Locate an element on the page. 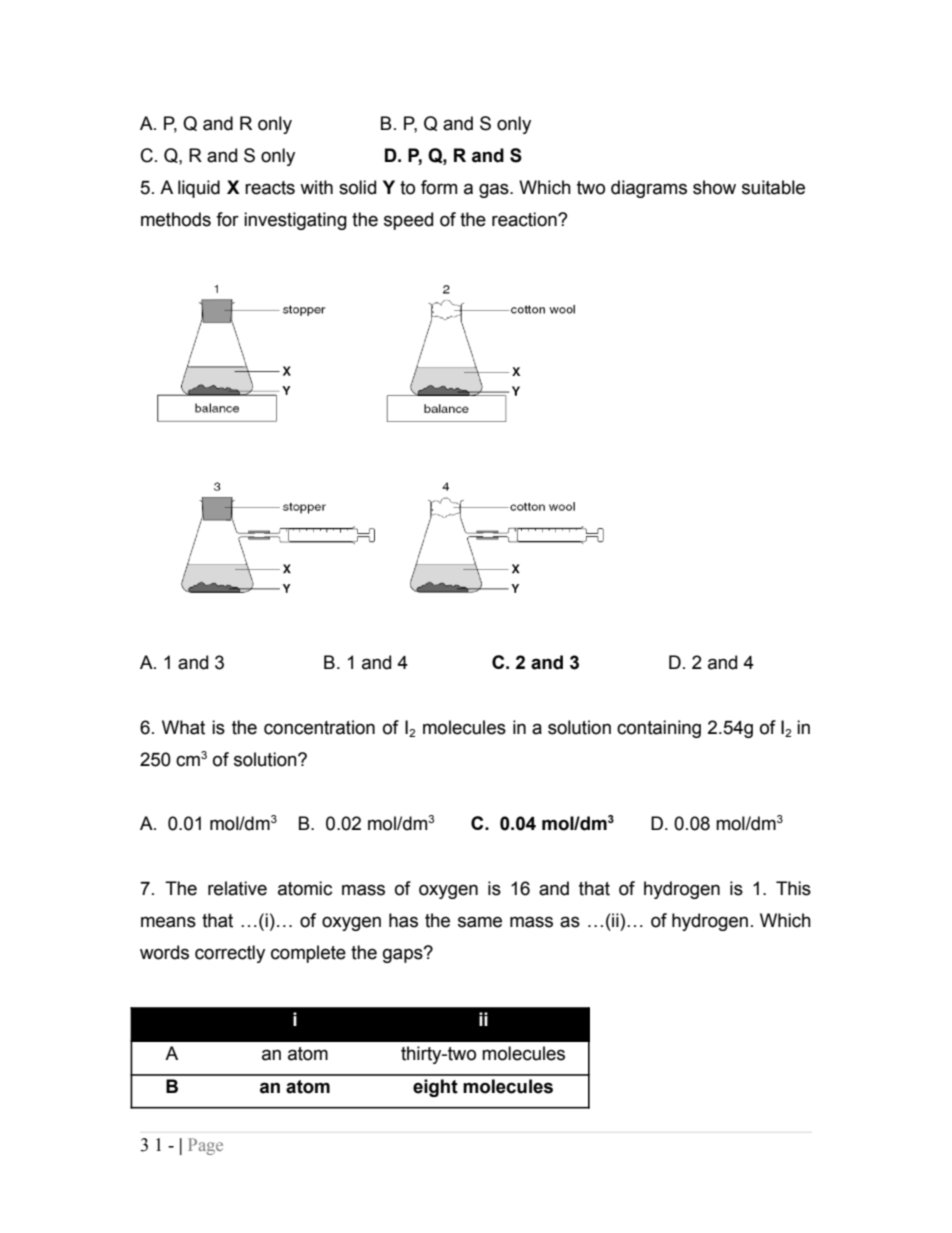 The image size is (952, 1233). eight is located at coordinates (435, 1088).
